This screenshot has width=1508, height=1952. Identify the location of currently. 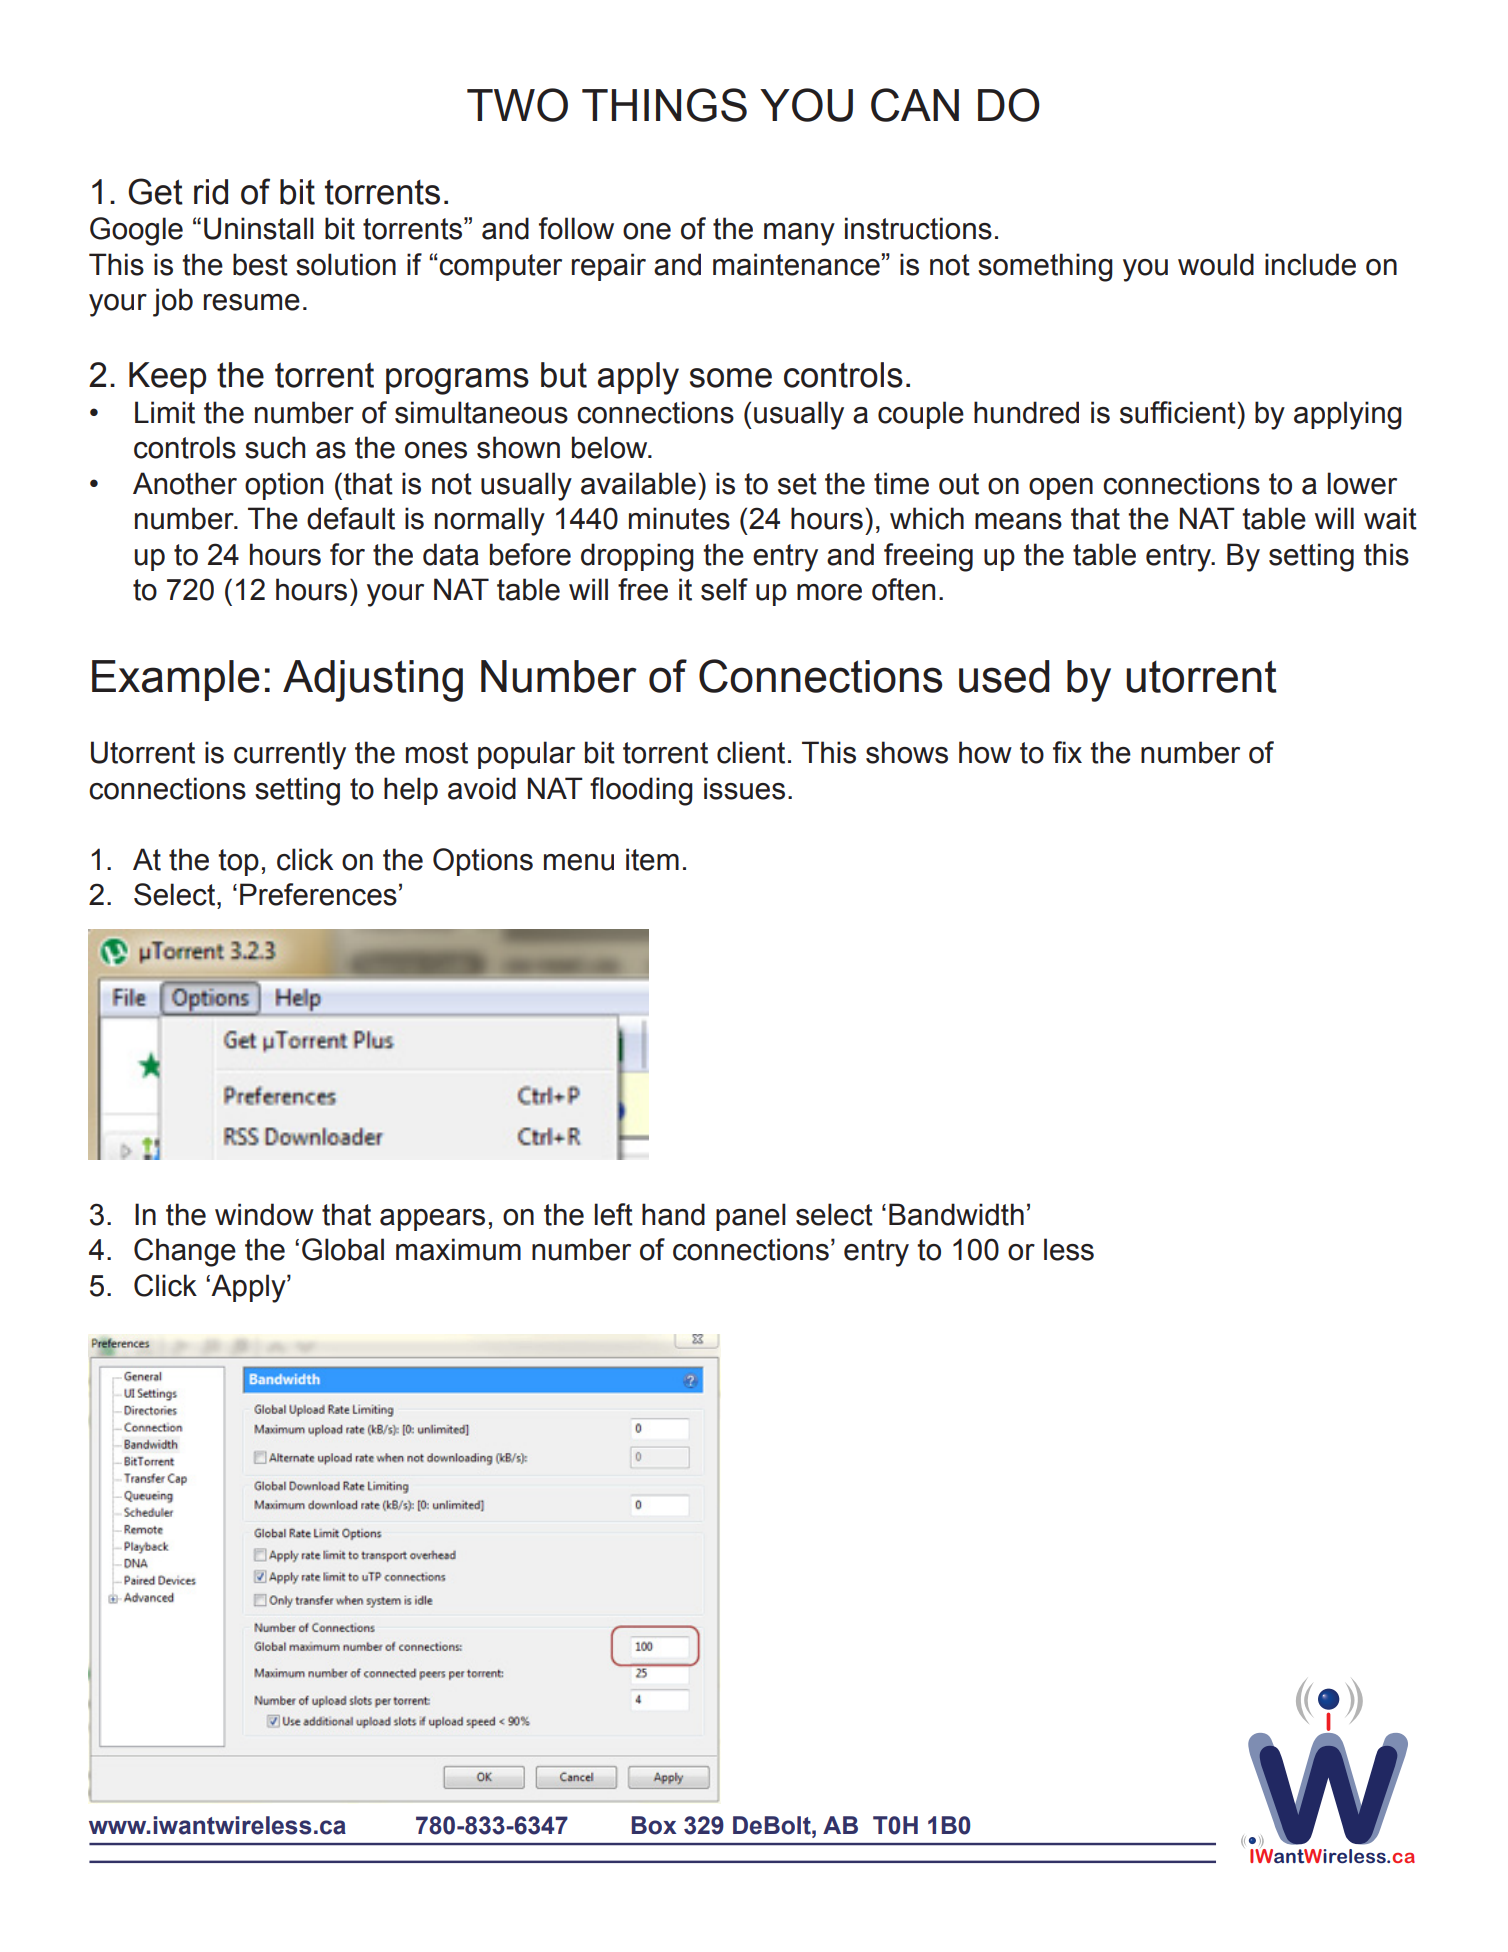
(290, 755).
